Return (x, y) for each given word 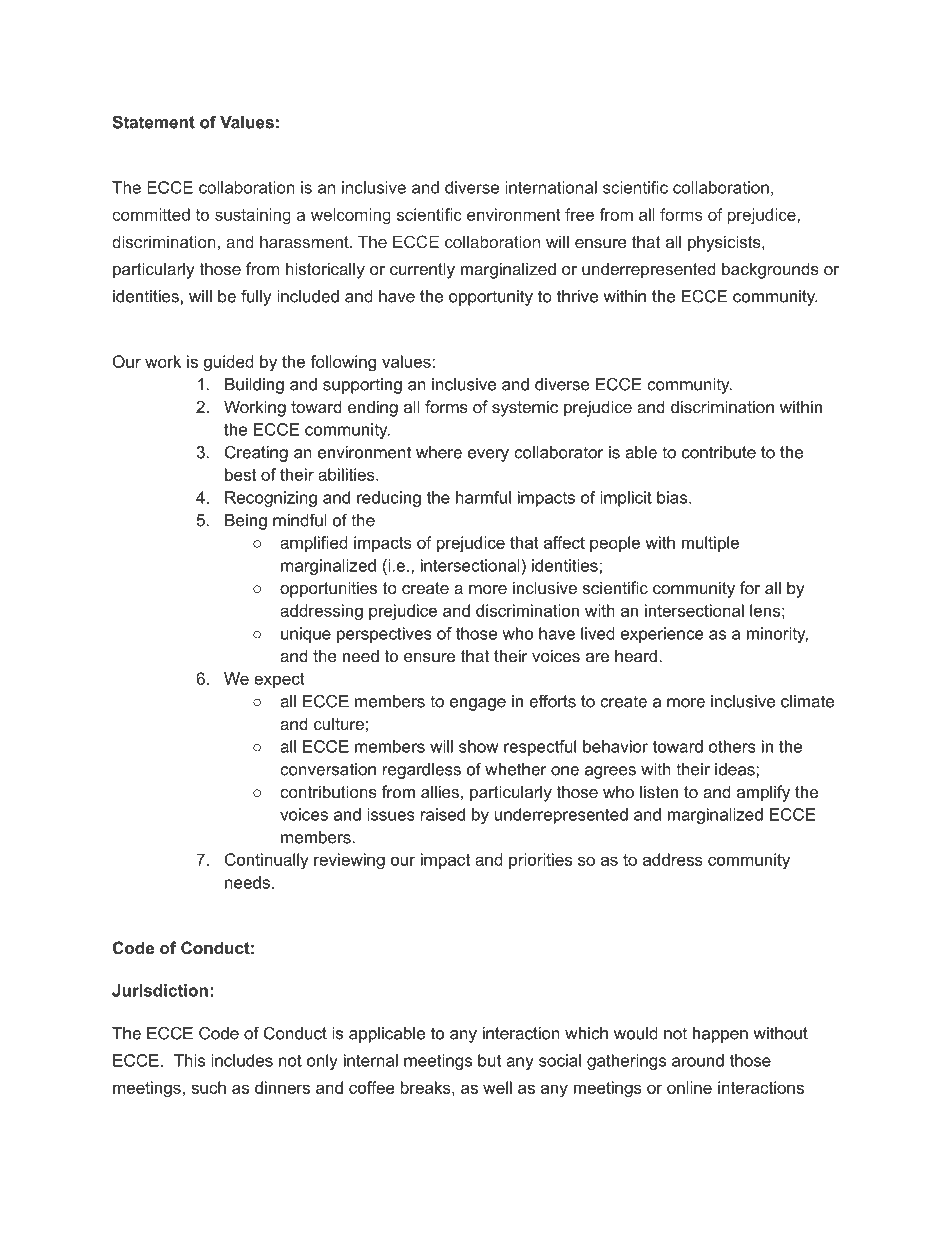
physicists (725, 243)
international (551, 187)
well (497, 1087)
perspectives (384, 635)
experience (662, 635)
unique (306, 635)
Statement (153, 122)
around (698, 1060)
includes (242, 1060)
